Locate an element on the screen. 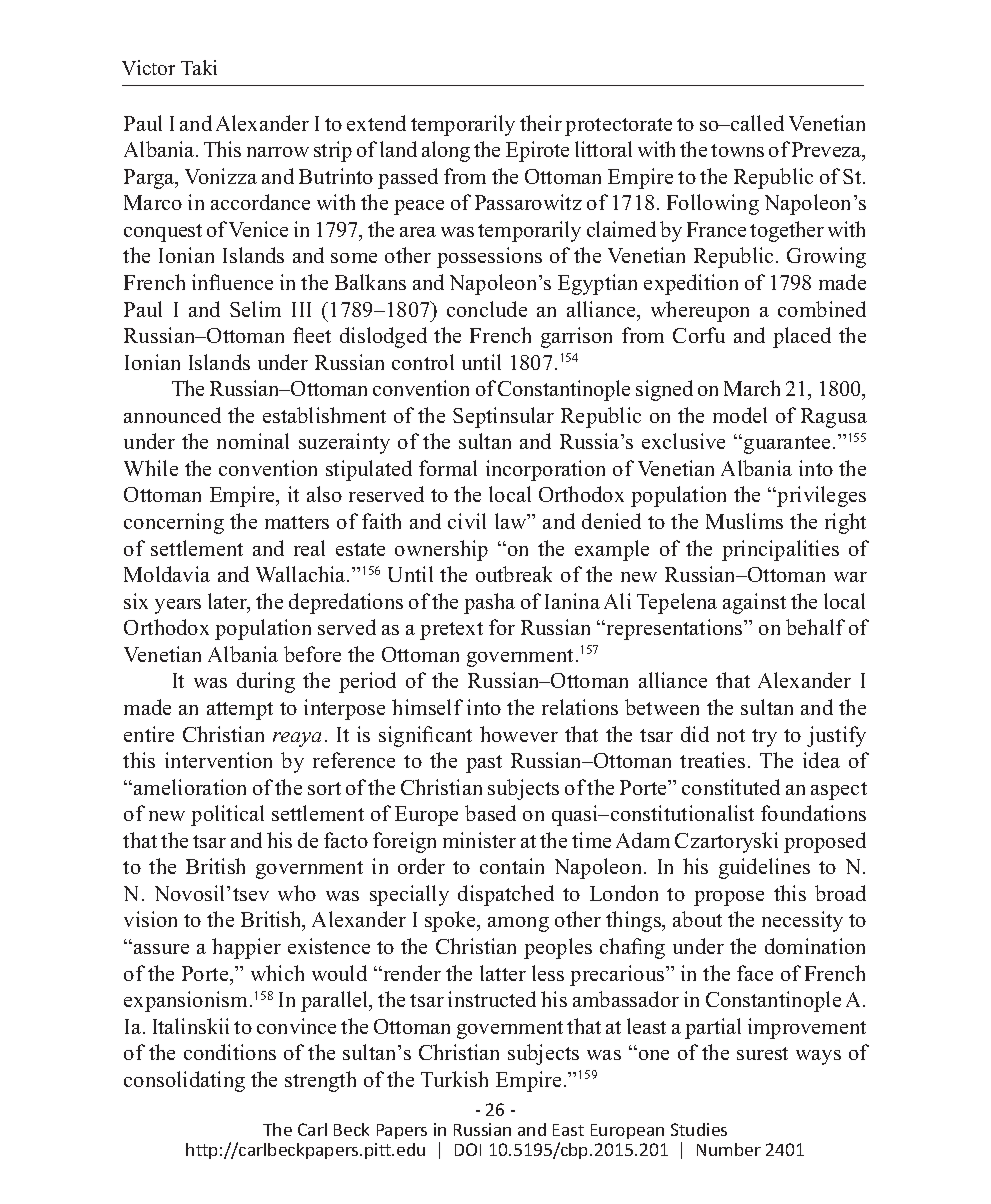 This screenshot has width=991, height=1204. towns is located at coordinates (737, 150).
